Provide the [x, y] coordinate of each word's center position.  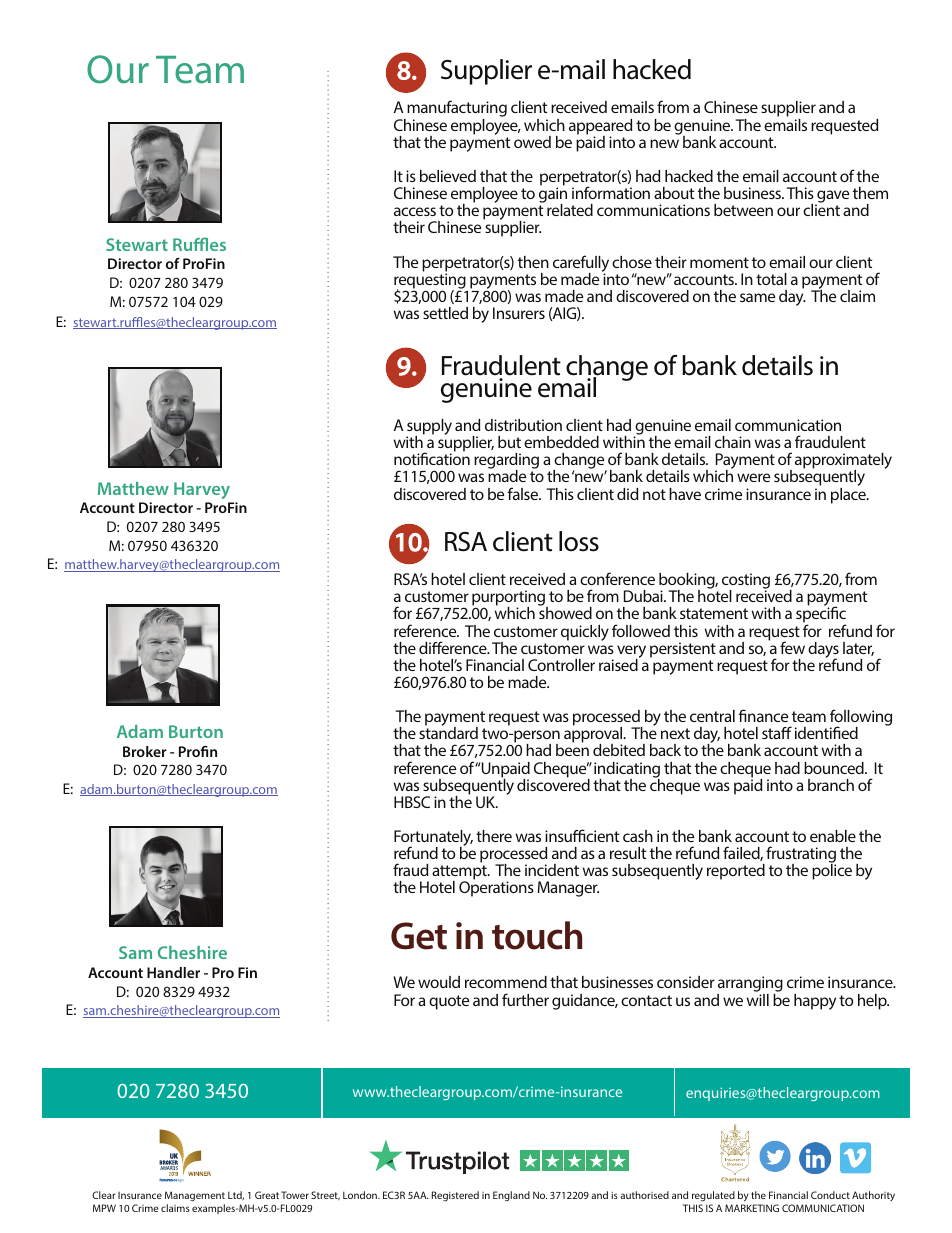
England [511, 1196]
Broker [145, 751]
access [415, 211]
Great [267, 1195]
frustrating [800, 856]
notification [432, 458]
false [524, 493]
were [753, 477]
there [494, 836]
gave [832, 198]
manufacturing [456, 110]
